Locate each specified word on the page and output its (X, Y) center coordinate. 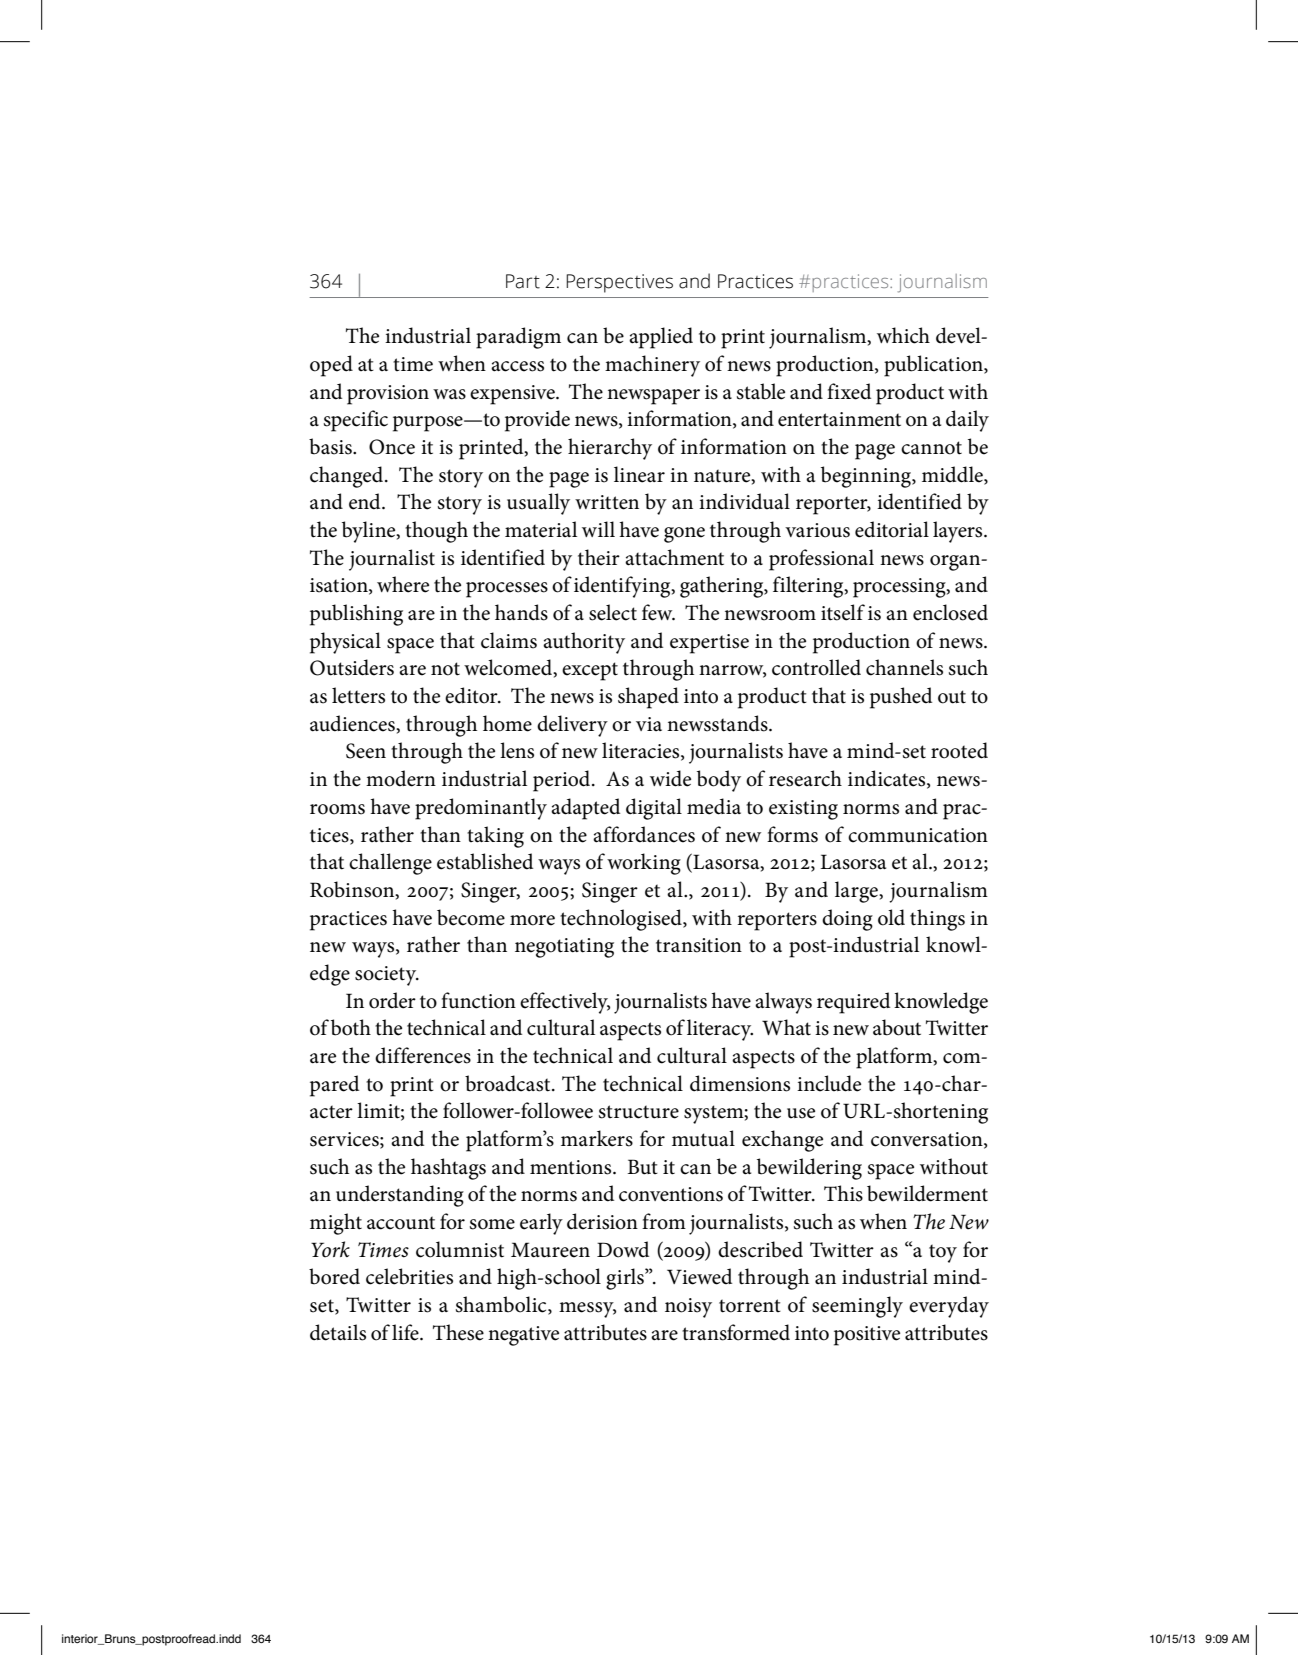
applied (661, 338)
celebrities (409, 1276)
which (903, 335)
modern (401, 778)
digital (654, 809)
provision (388, 395)
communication (918, 835)
